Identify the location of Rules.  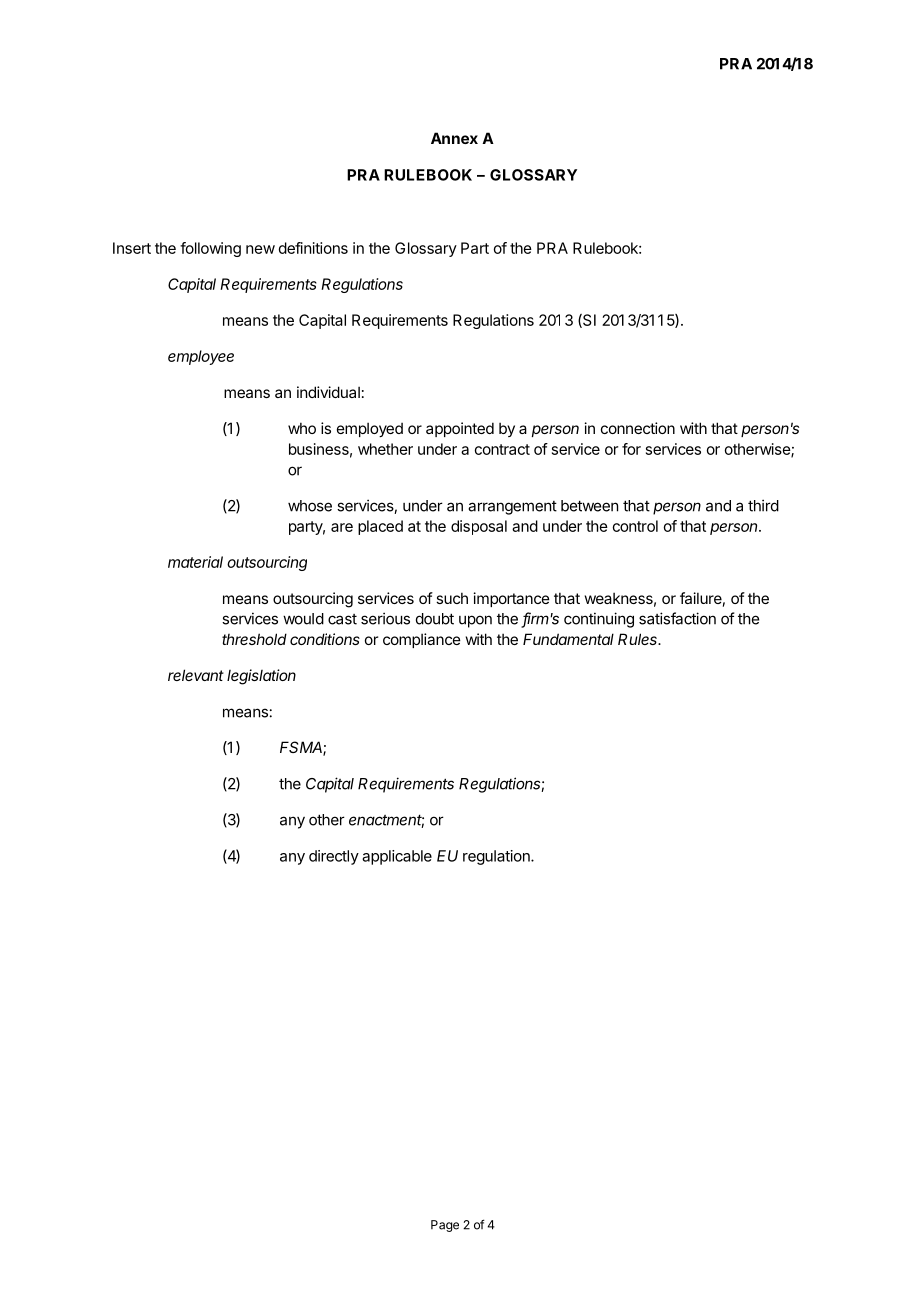
(639, 639).
